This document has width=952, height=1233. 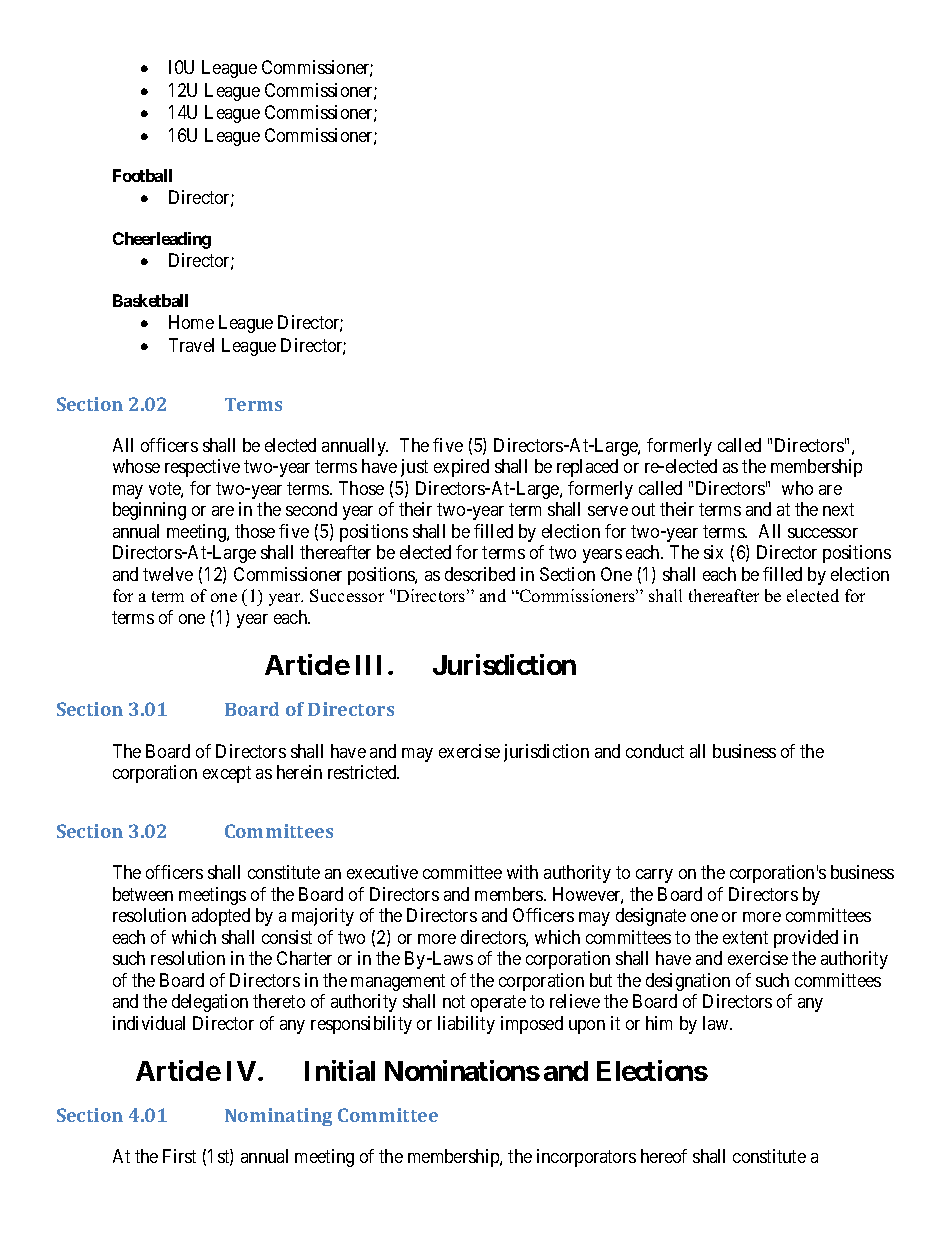 I want to click on with, so click(x=522, y=872).
